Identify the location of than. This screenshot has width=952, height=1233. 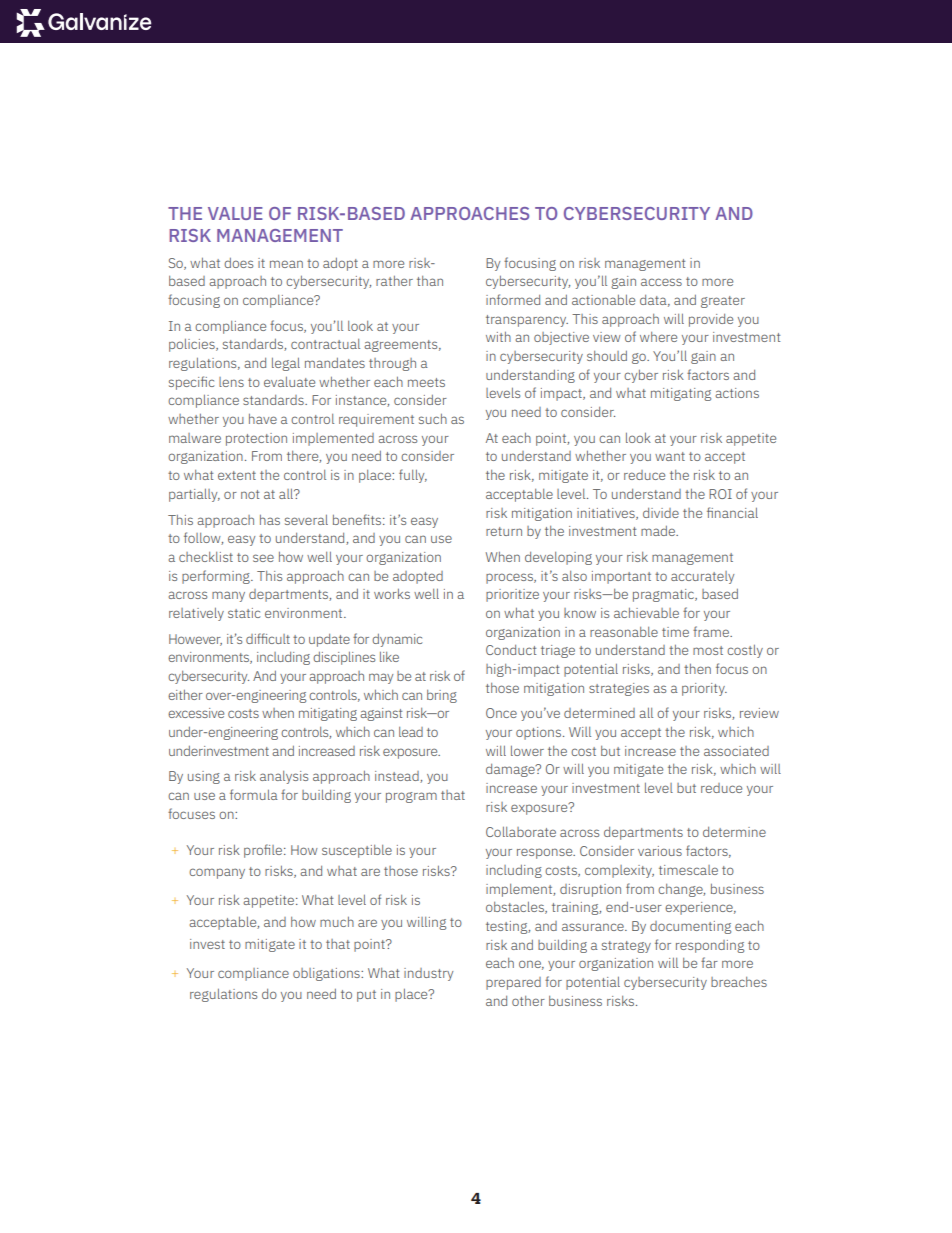
(430, 281).
